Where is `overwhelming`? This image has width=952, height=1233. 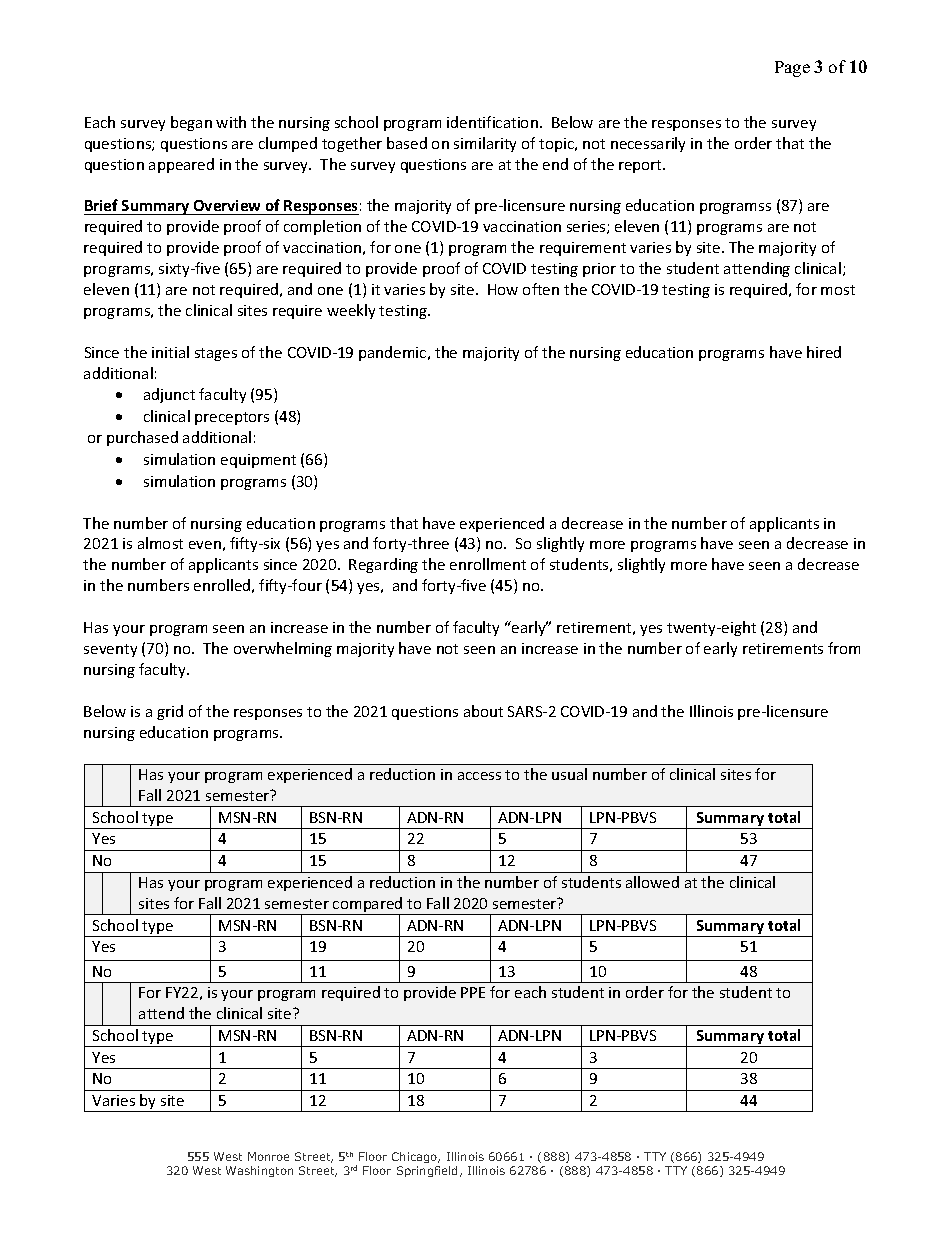
overwhelming is located at coordinates (283, 649).
